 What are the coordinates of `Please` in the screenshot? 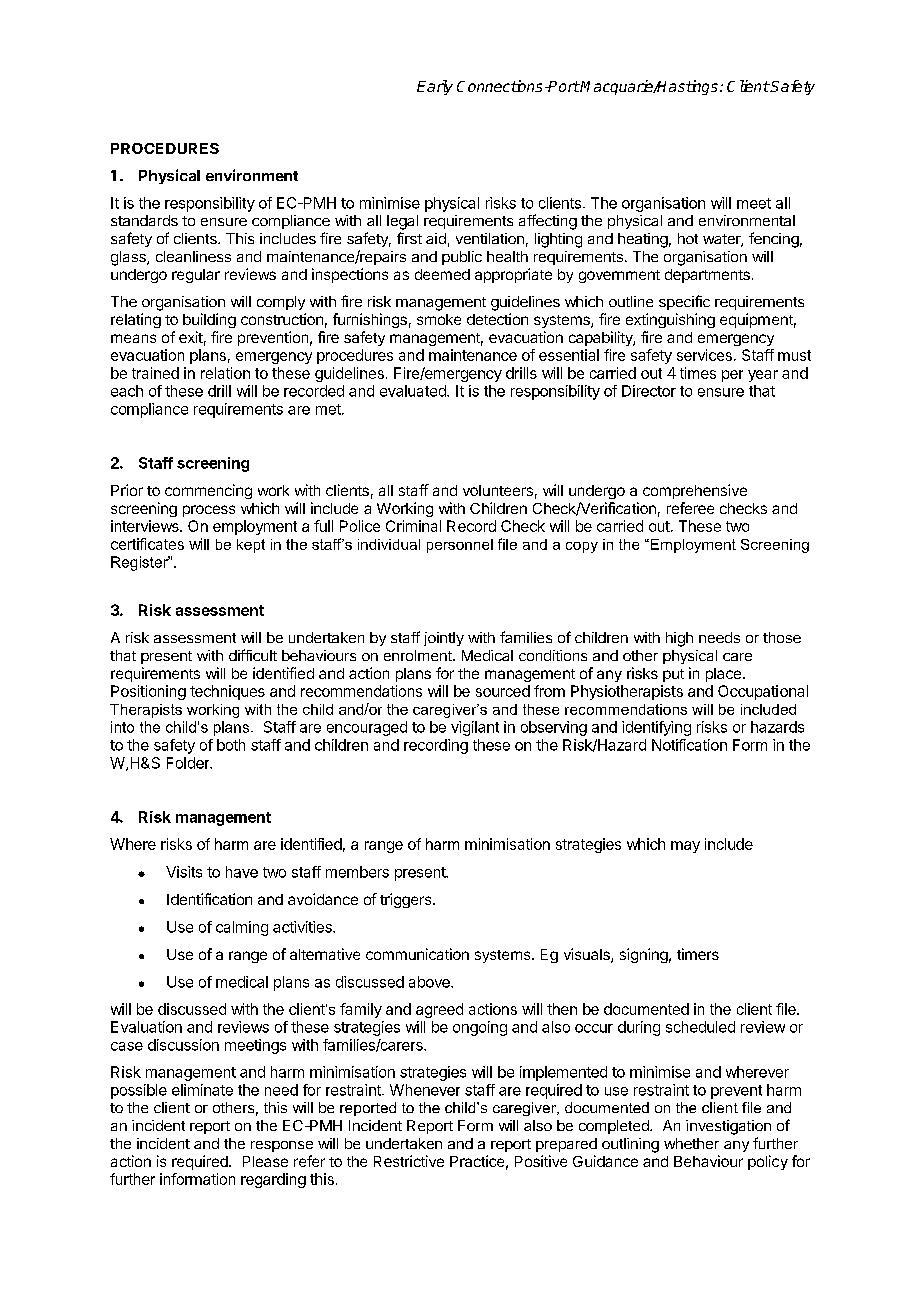 It's located at (265, 1161).
